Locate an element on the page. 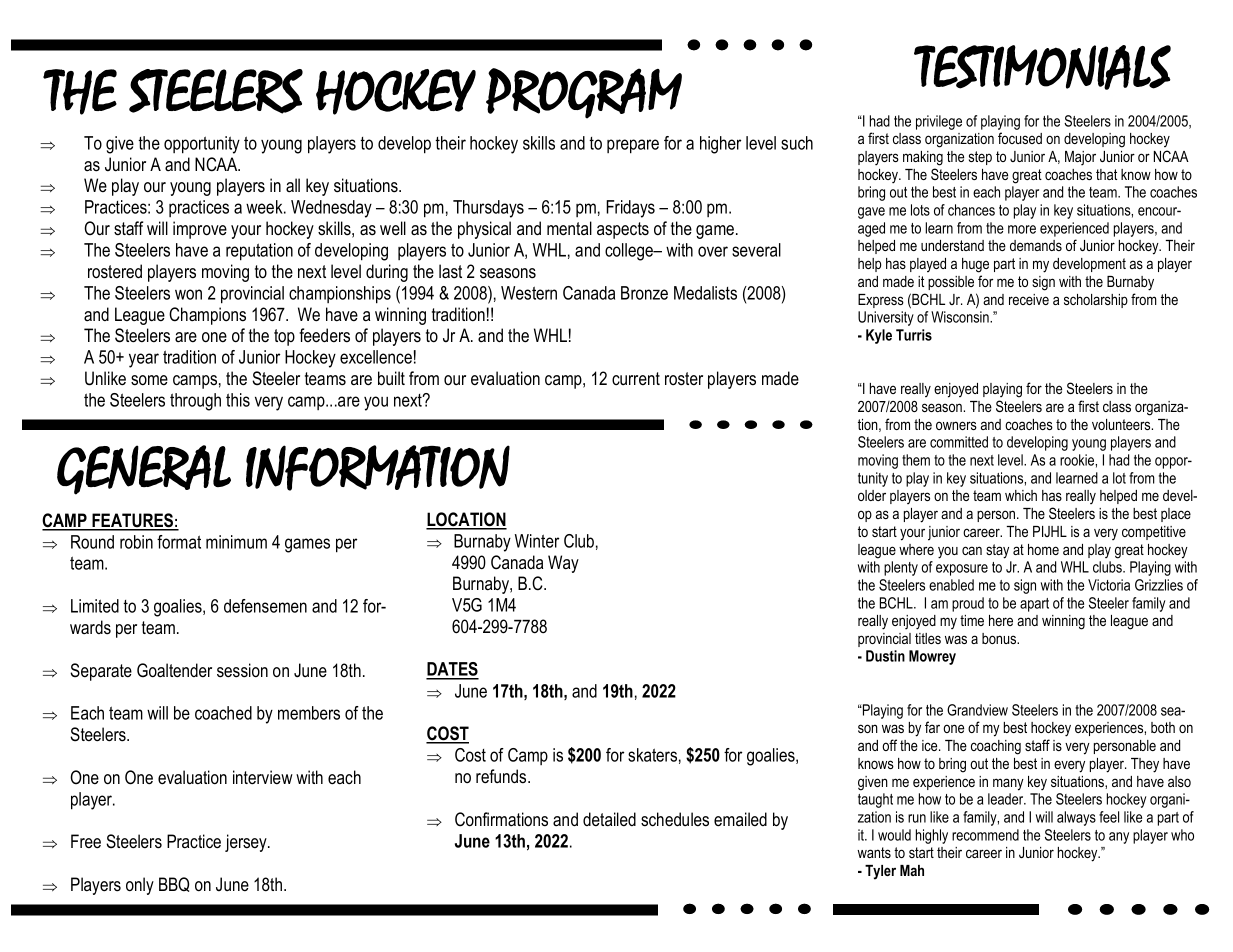  jersey is located at coordinates (247, 843).
